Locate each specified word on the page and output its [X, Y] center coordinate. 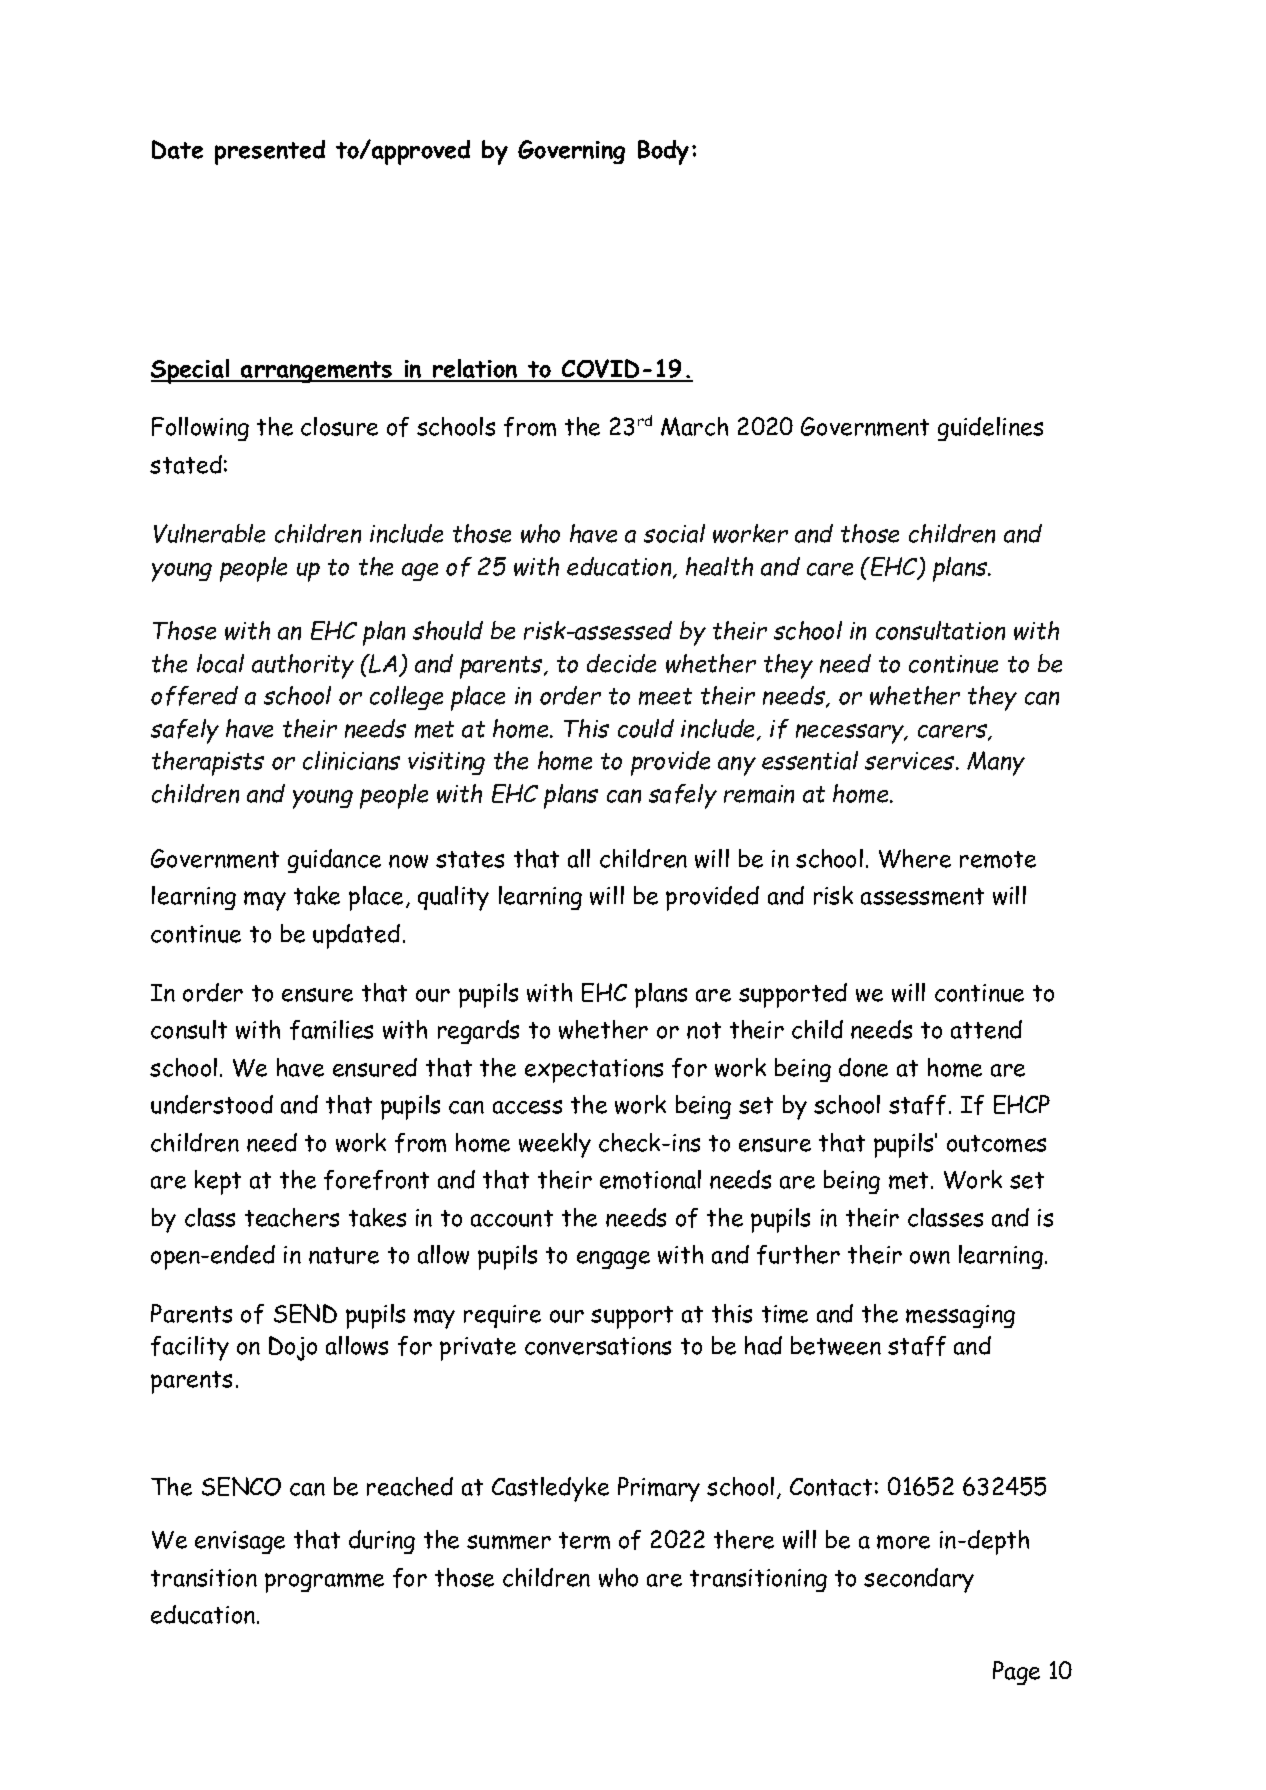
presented [270, 152]
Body [663, 152]
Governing [571, 152]
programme [324, 1583]
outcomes [996, 1143]
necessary [851, 734]
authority [303, 666]
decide [621, 663]
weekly [555, 1145]
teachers [292, 1217]
